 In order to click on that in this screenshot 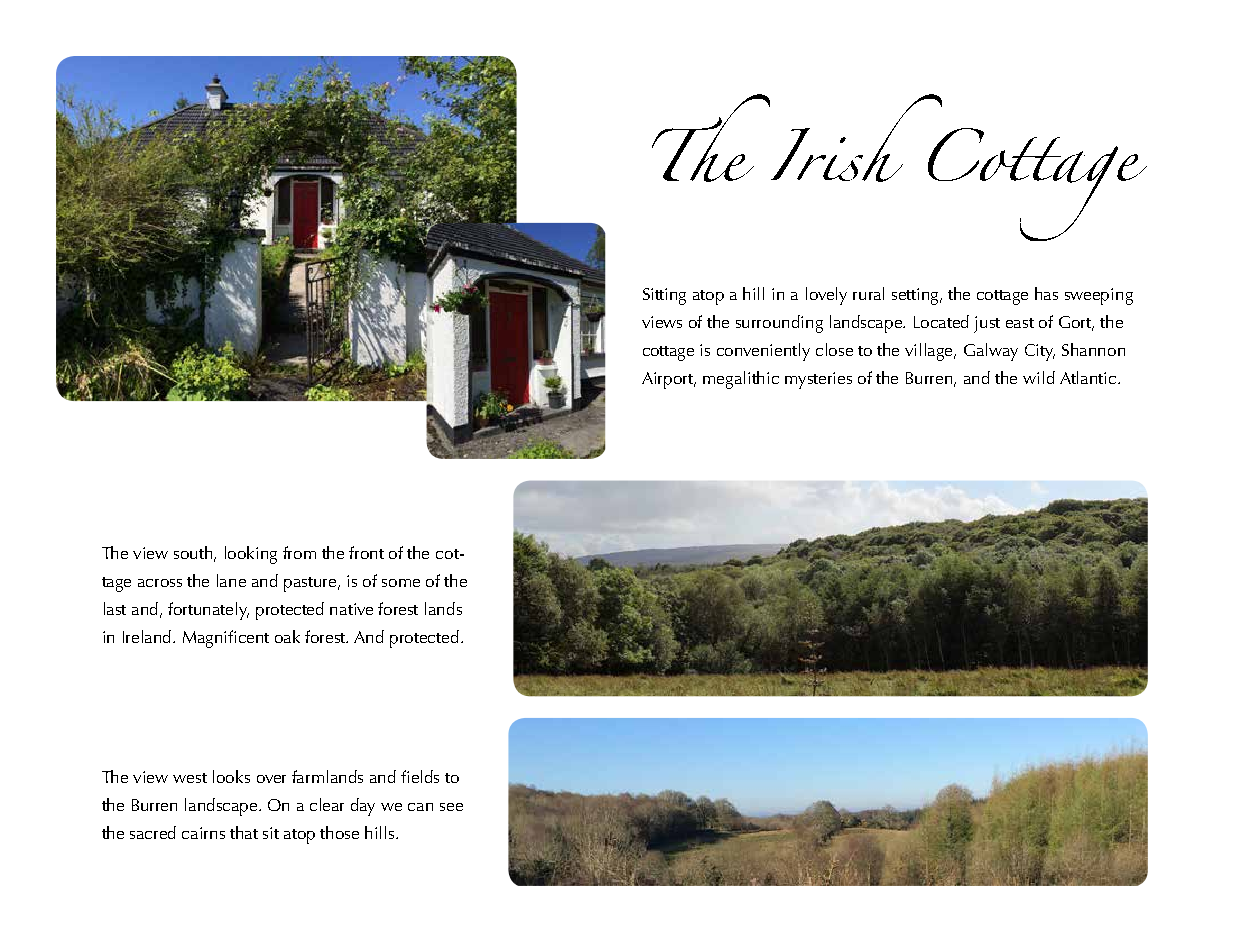, I will do `click(244, 832)`.
